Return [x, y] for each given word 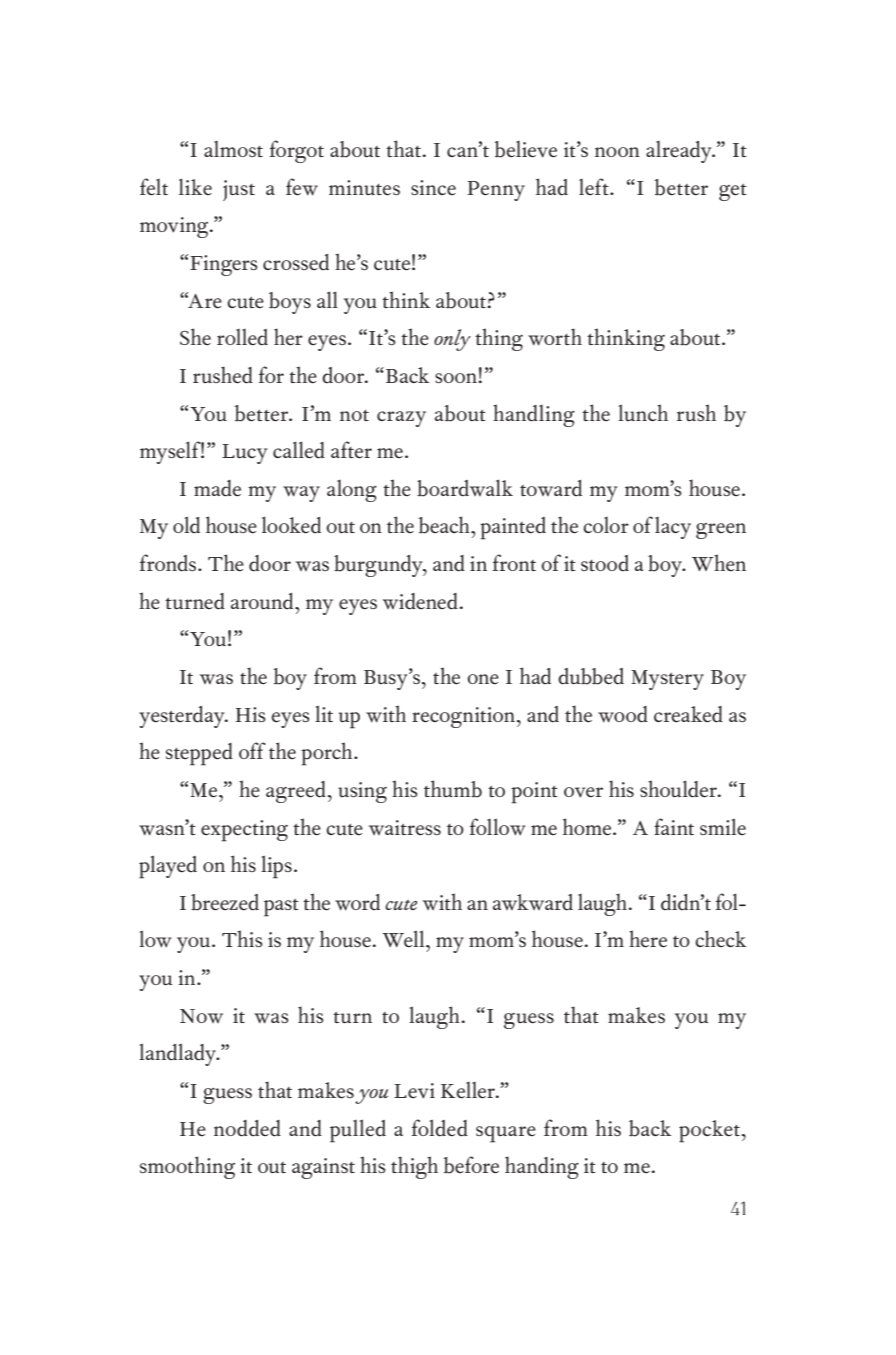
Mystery [667, 680]
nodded [247, 1128]
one [483, 679]
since [433, 187]
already [680, 152]
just [239, 190]
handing [542, 1167]
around [263, 601]
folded [440, 1128]
